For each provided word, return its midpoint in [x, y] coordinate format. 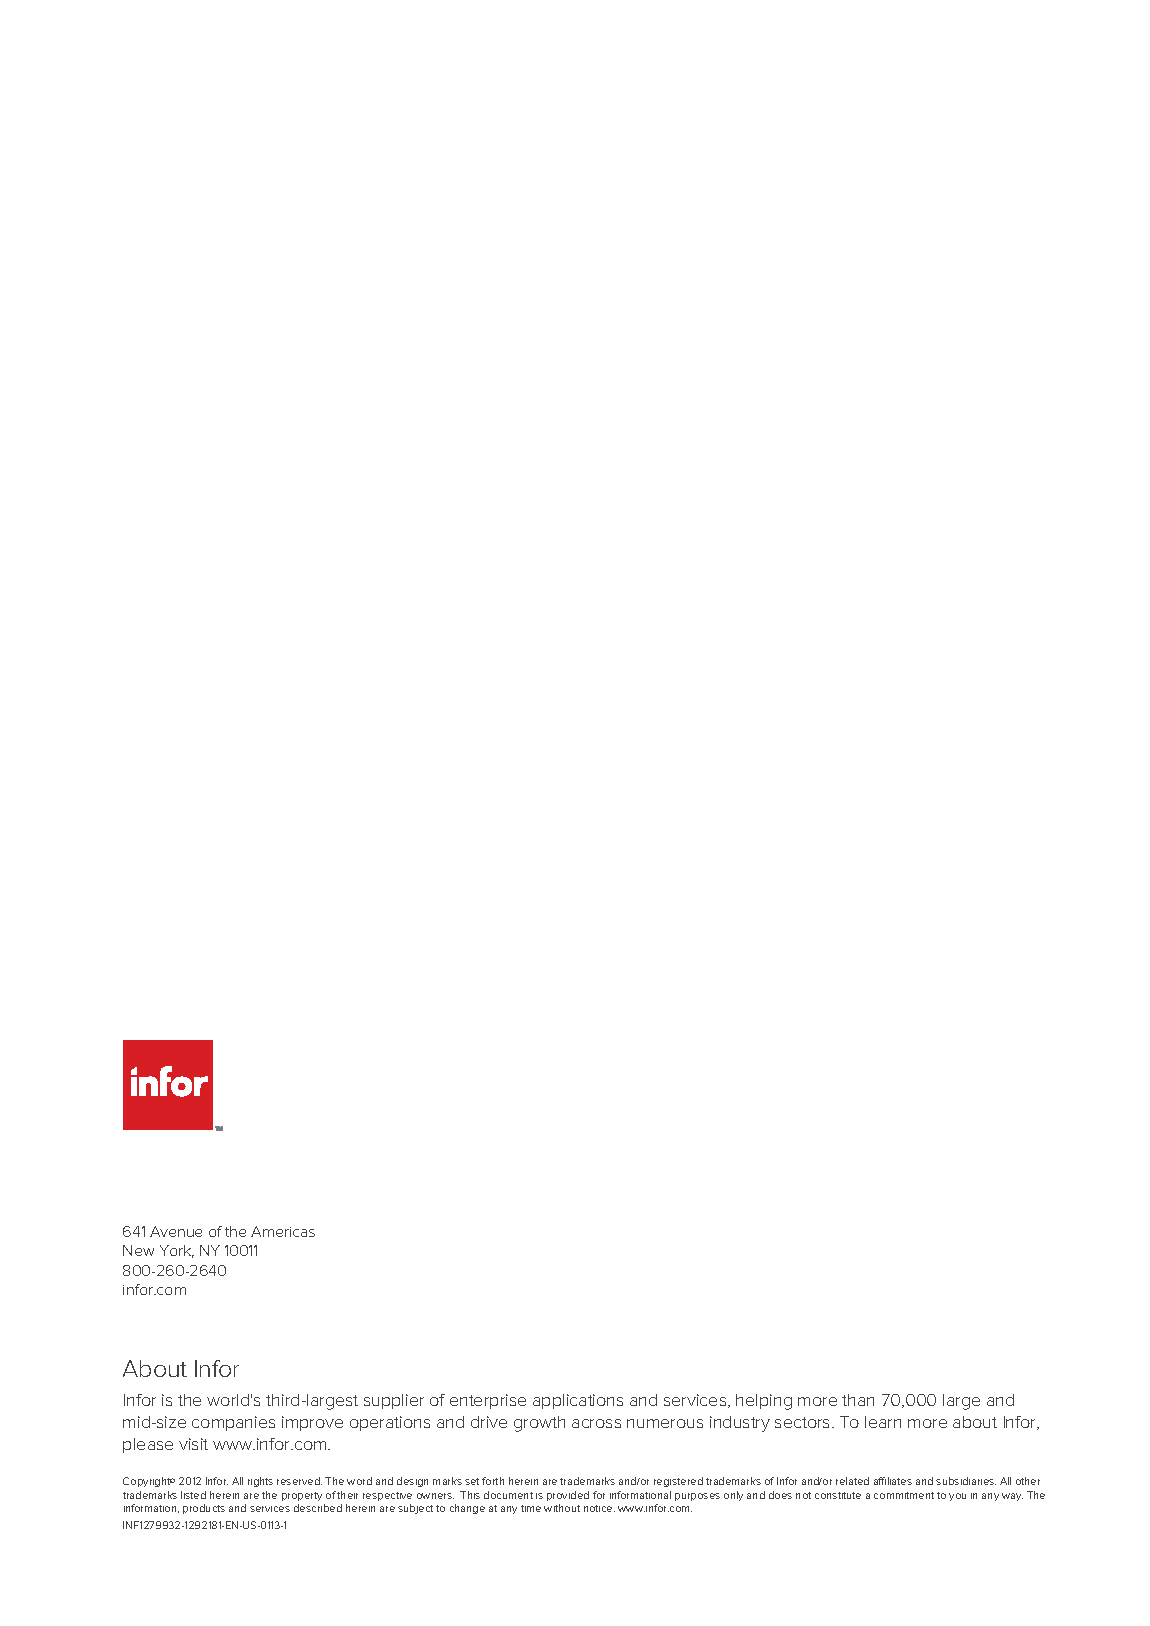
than [858, 1400]
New [138, 1250]
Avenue [176, 1231]
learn [883, 1422]
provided [568, 1496]
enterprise [488, 1401]
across [596, 1423]
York [177, 1251]
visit [193, 1444]
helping [764, 1402]
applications [578, 1401]
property [302, 1496]
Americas [283, 1231]
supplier [394, 1401]
